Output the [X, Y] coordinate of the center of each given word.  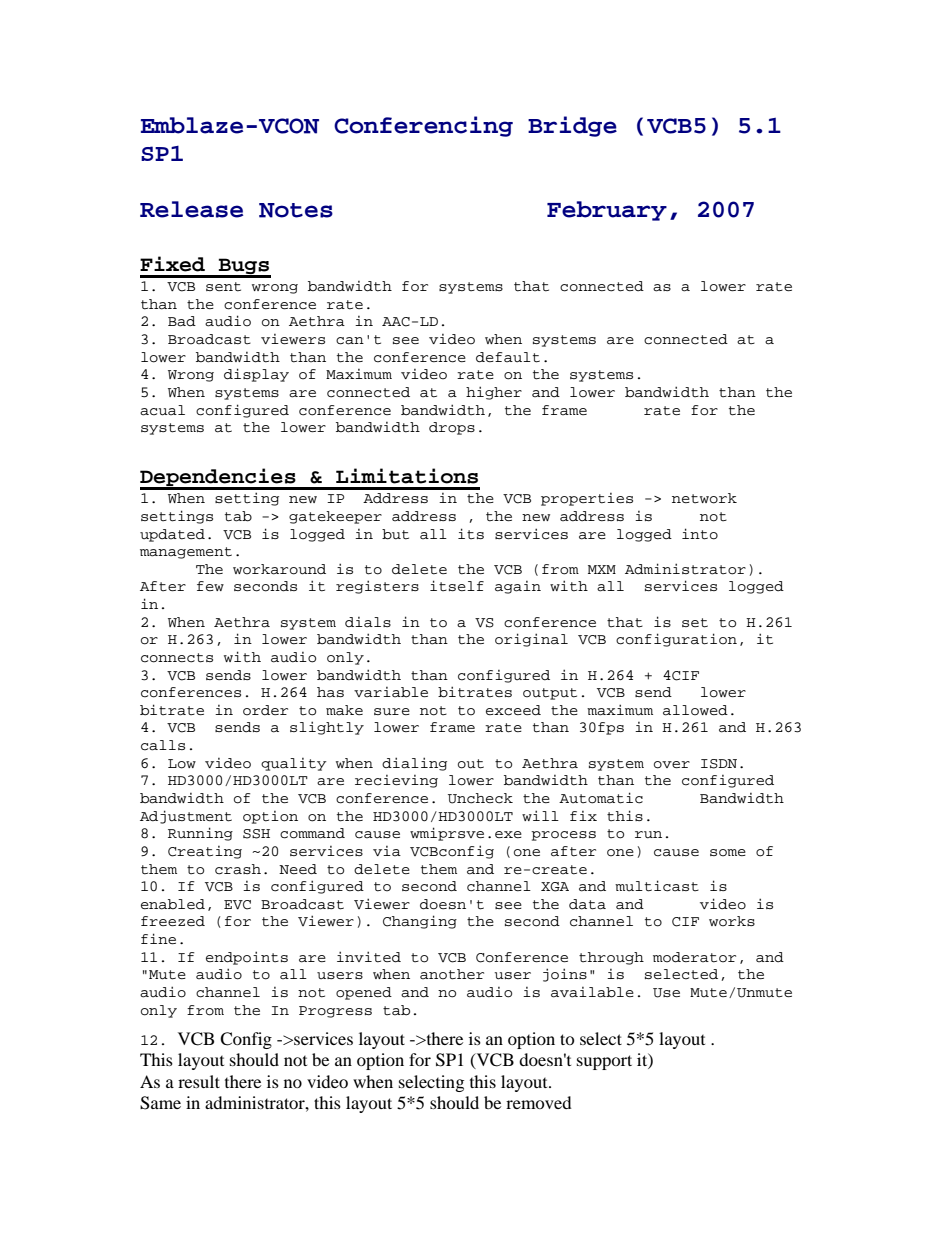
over [672, 765]
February [607, 211]
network [704, 498]
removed [539, 1102]
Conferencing [423, 126]
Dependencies [219, 478]
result [199, 1081]
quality [294, 764]
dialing [414, 764]
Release [191, 209]
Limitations [407, 476]
